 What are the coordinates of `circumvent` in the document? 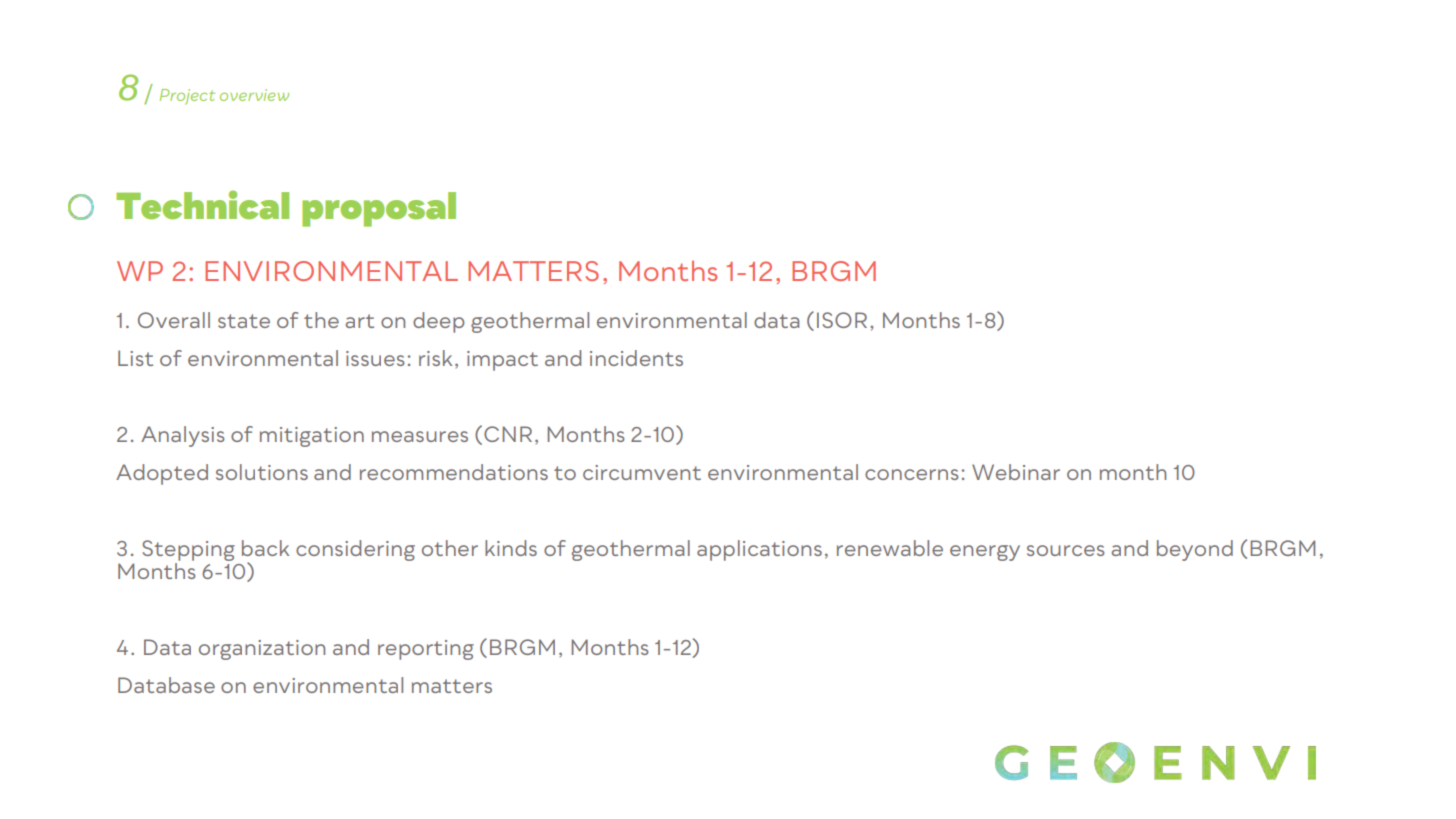 It's located at (642, 472).
